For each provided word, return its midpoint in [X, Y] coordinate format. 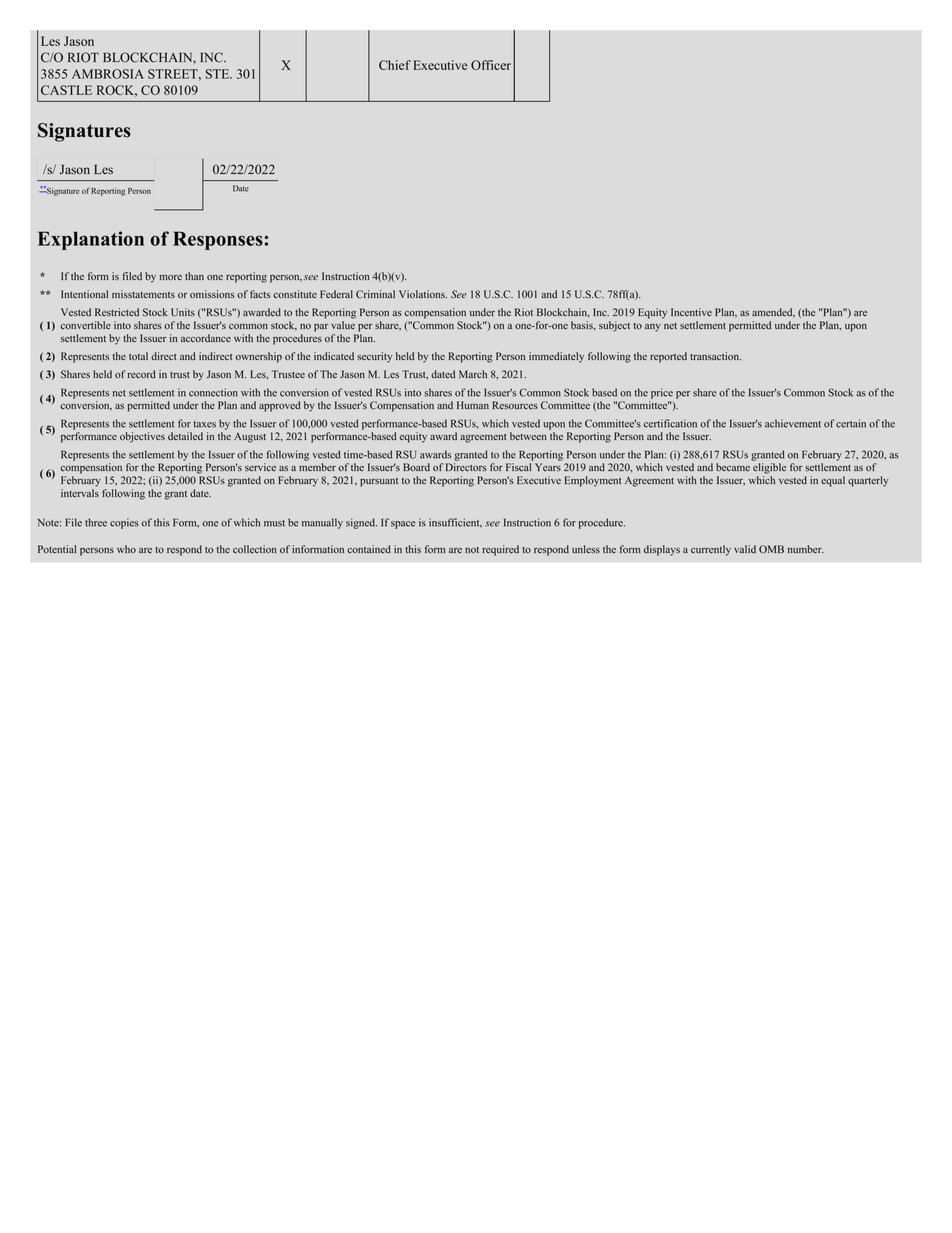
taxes [204, 424]
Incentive [691, 312]
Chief [395, 65]
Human [473, 405]
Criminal [375, 294]
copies [124, 523]
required [500, 550]
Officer [491, 65]
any [653, 328]
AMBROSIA [108, 74]
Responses [219, 240]
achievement [793, 423]
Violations [423, 294]
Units [183, 312]
